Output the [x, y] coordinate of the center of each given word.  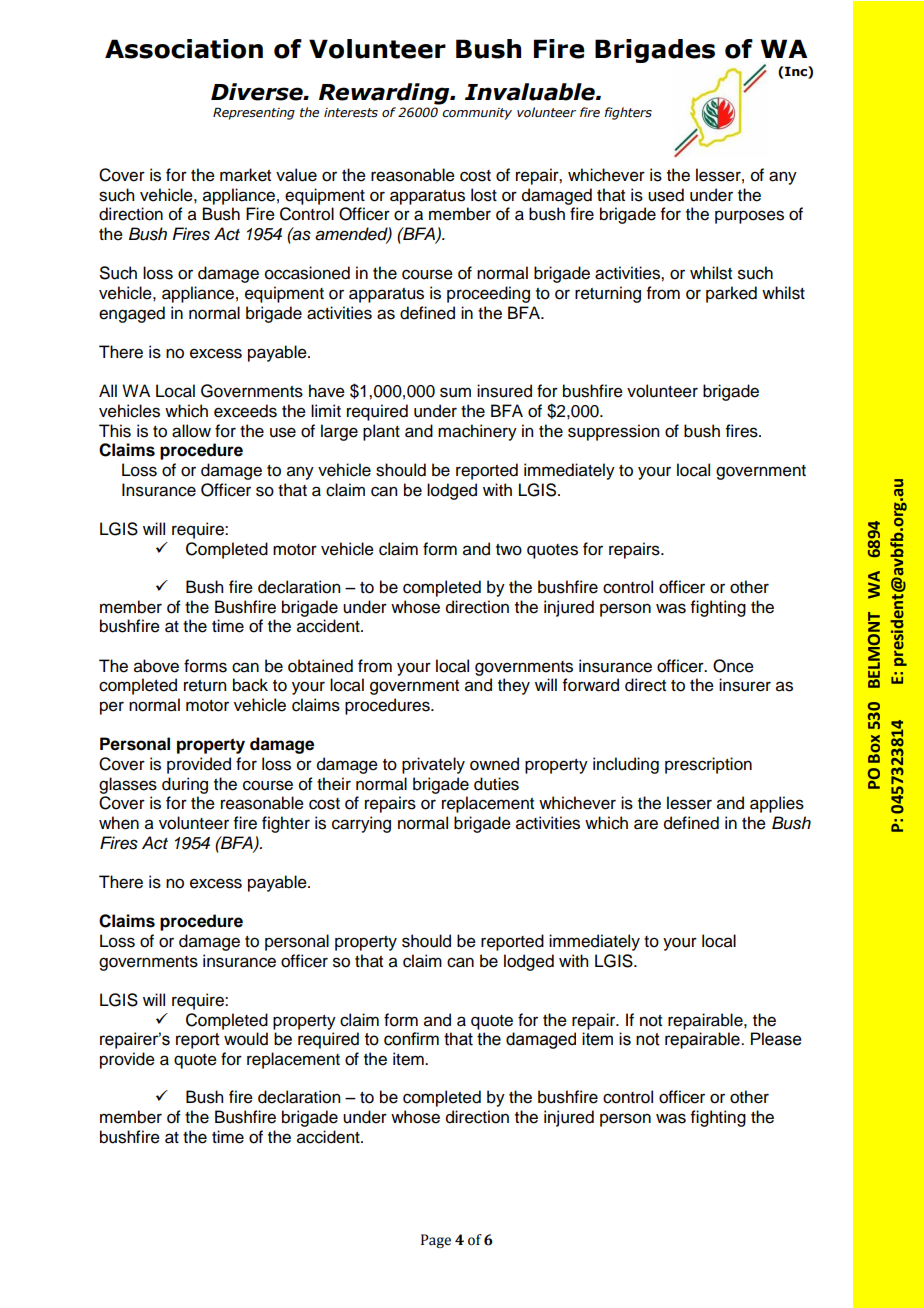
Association [184, 49]
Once [733, 666]
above [156, 666]
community [477, 114]
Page [436, 1241]
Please [776, 1039]
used [666, 195]
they [514, 686]
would [246, 1039]
